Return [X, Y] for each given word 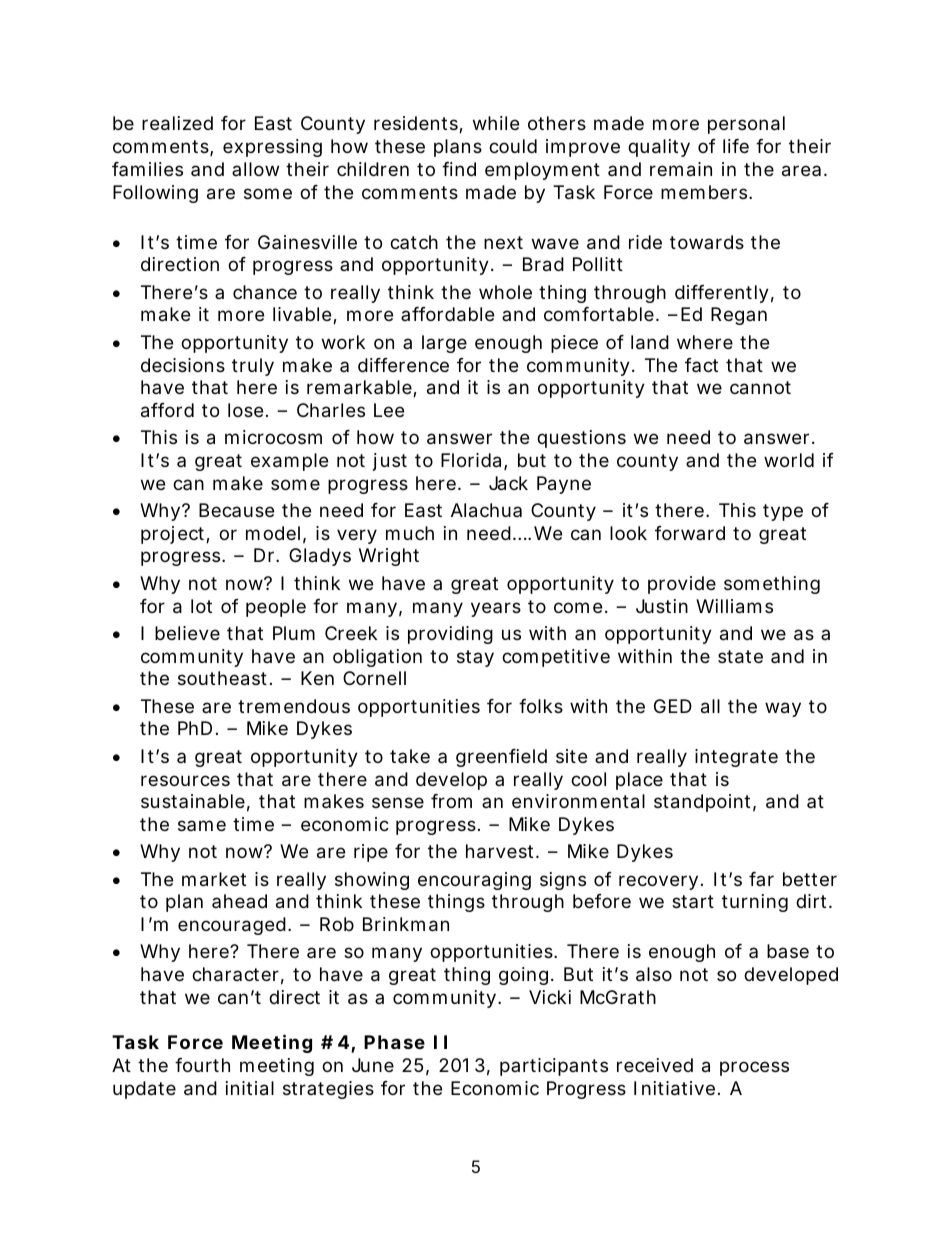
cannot [760, 388]
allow [255, 169]
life [736, 146]
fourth [202, 1065]
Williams [734, 606]
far [761, 879]
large [444, 344]
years [496, 609]
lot [201, 606]
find [459, 169]
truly [253, 367]
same [202, 825]
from [451, 801]
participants [554, 1067]
